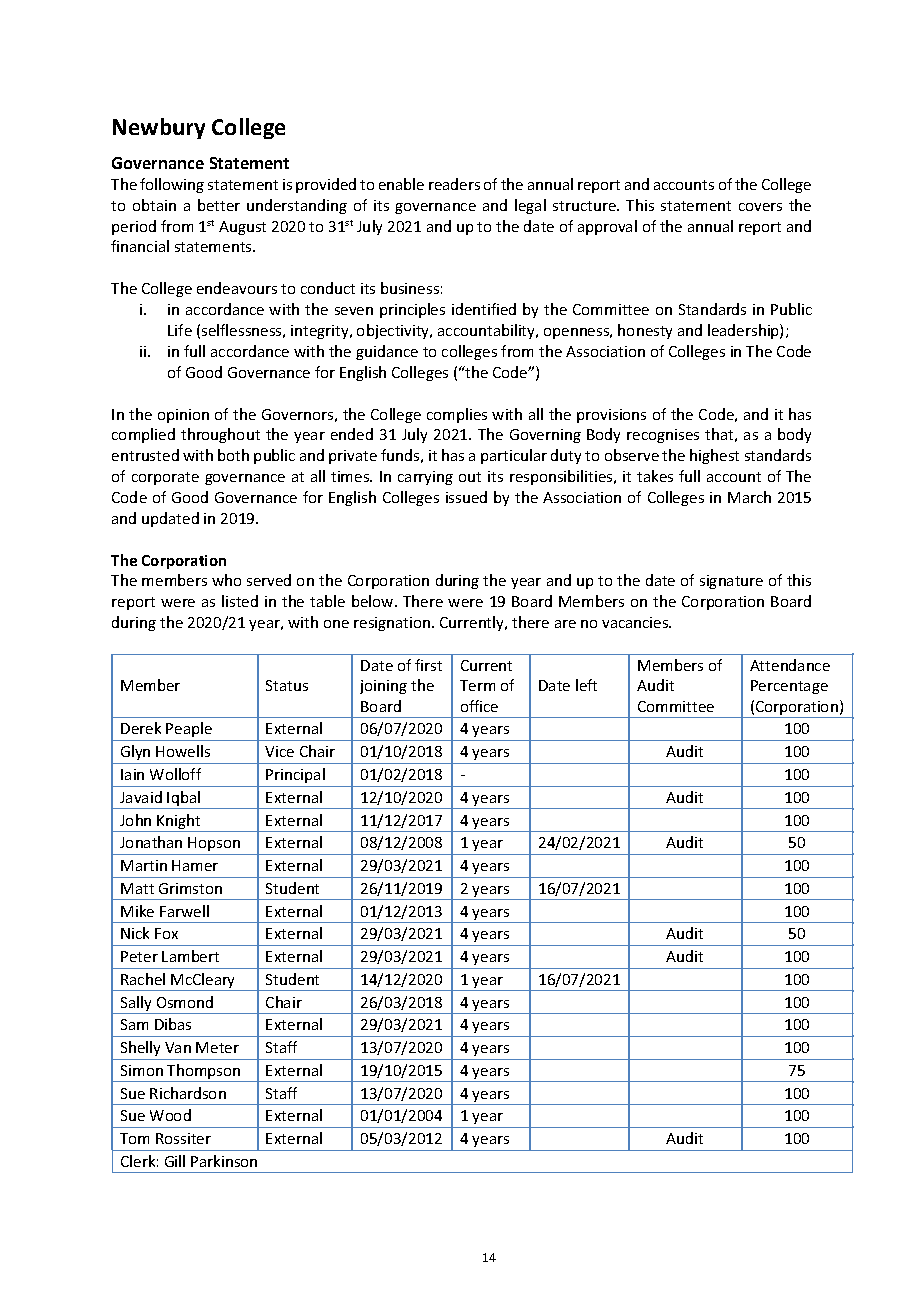 The width and height of the image is (924, 1308). What do you see at coordinates (172, 185) in the image?
I see `following` at bounding box center [172, 185].
